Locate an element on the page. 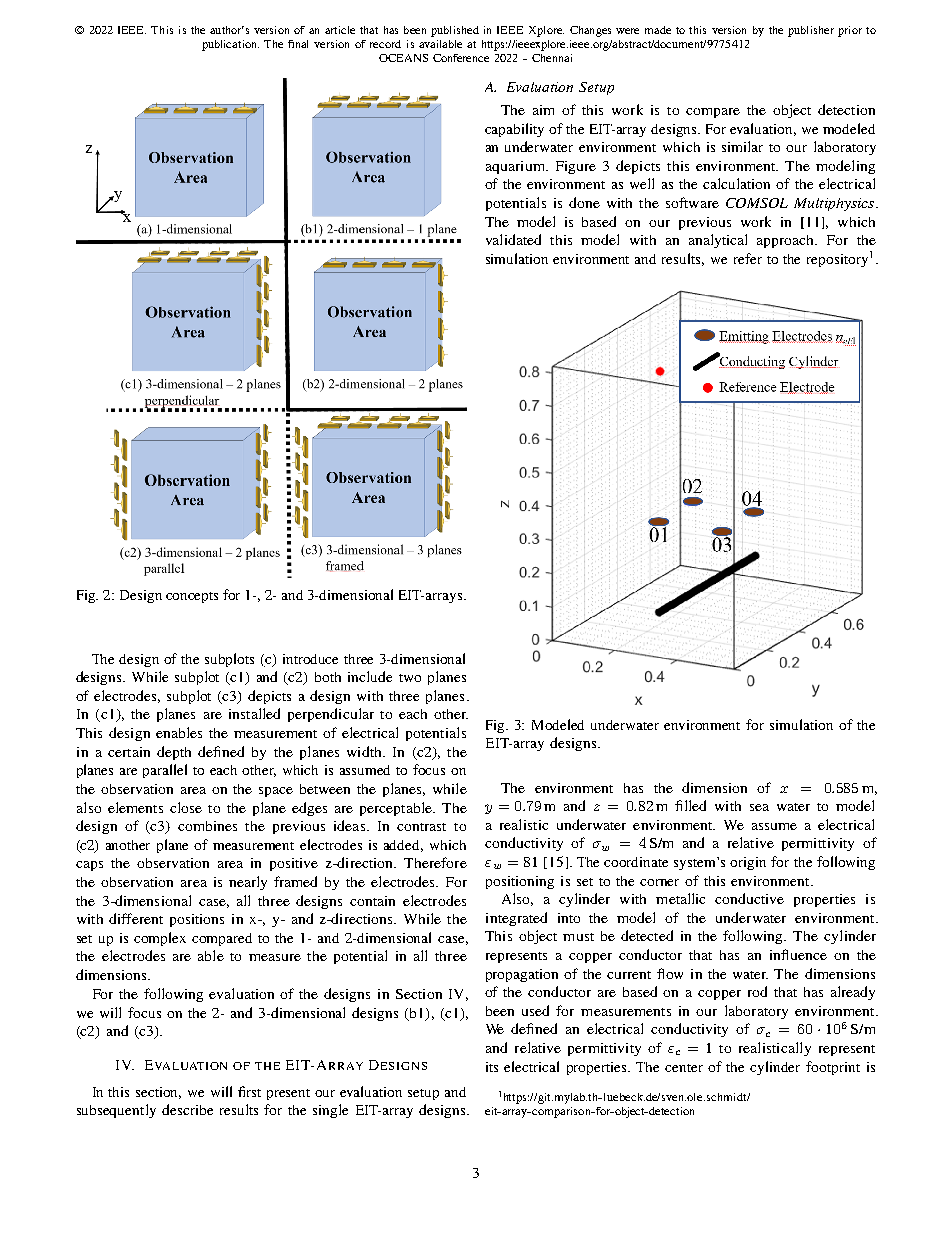 Image resolution: width=952 pixels, height=1233 pixels. describe is located at coordinates (187, 1109).
